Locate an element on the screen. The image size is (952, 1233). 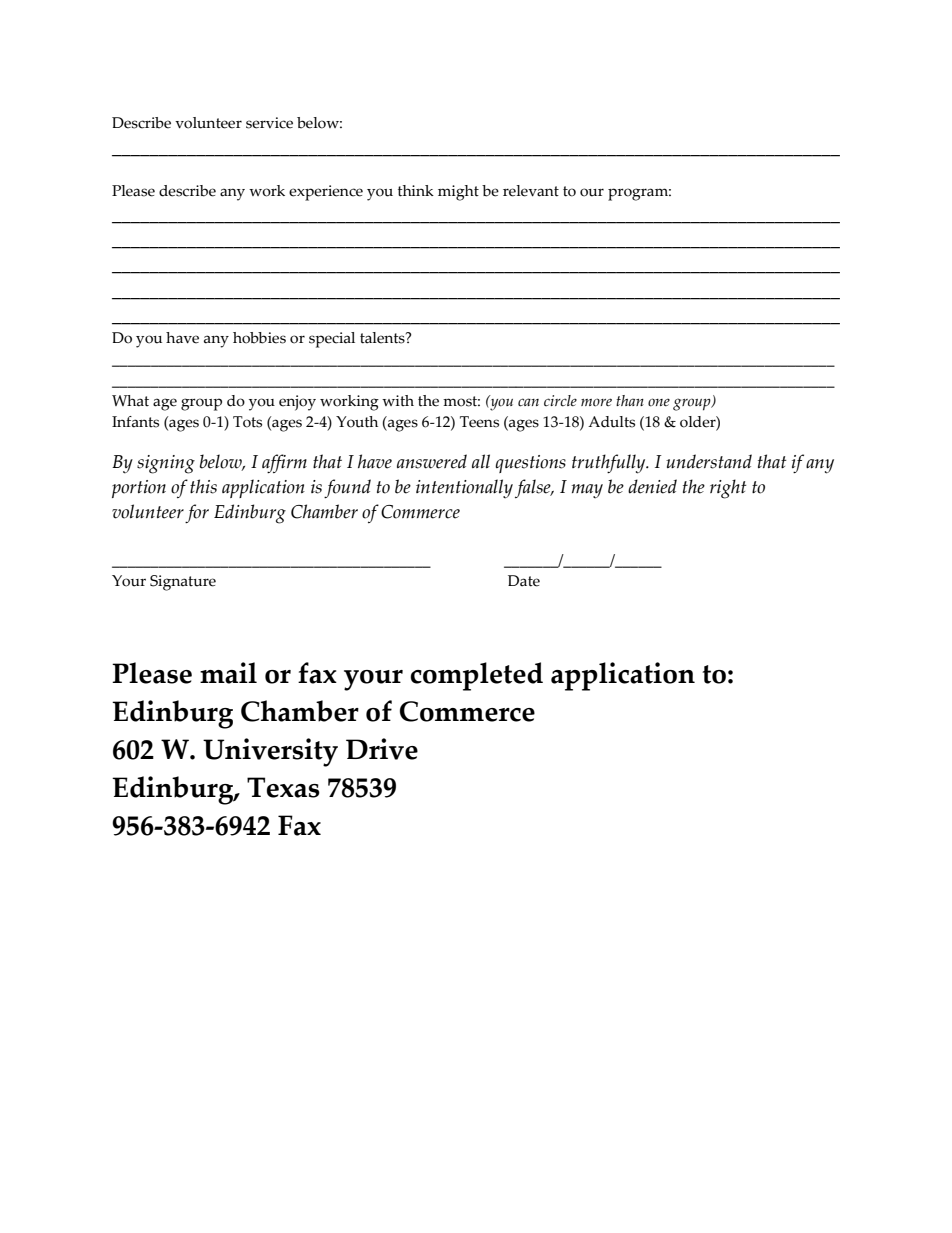
University is located at coordinates (270, 752).
